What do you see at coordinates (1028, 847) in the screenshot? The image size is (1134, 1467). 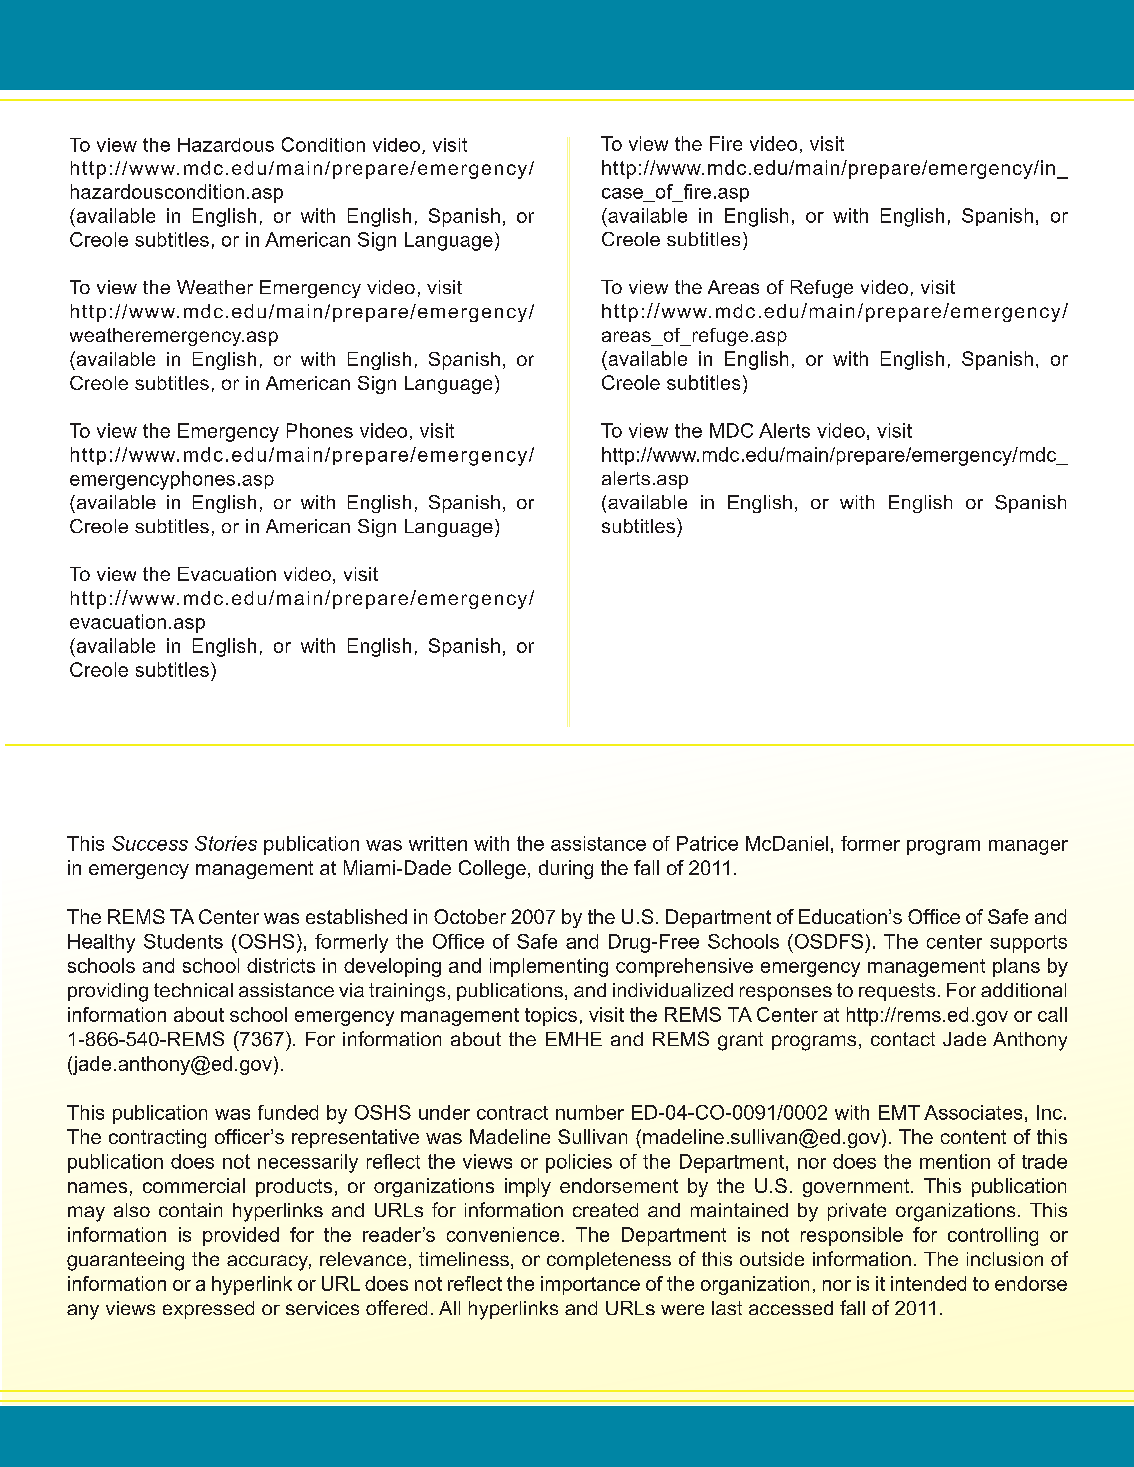 I see `manager` at bounding box center [1028, 847].
